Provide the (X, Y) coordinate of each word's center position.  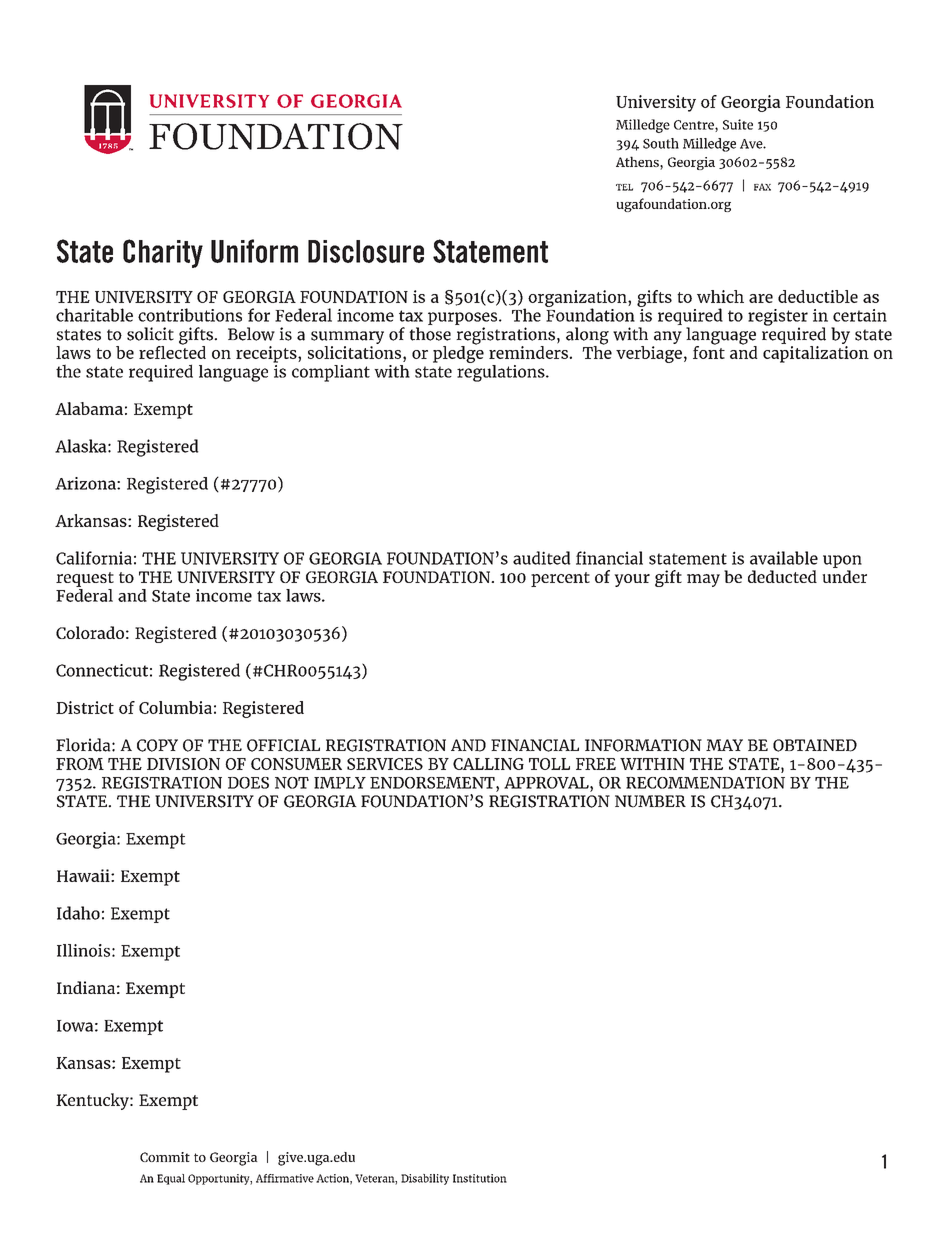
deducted (782, 576)
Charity (163, 253)
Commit (165, 1157)
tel (624, 187)
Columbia (175, 707)
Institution (480, 1178)
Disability (425, 1179)
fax (762, 187)
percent (560, 579)
